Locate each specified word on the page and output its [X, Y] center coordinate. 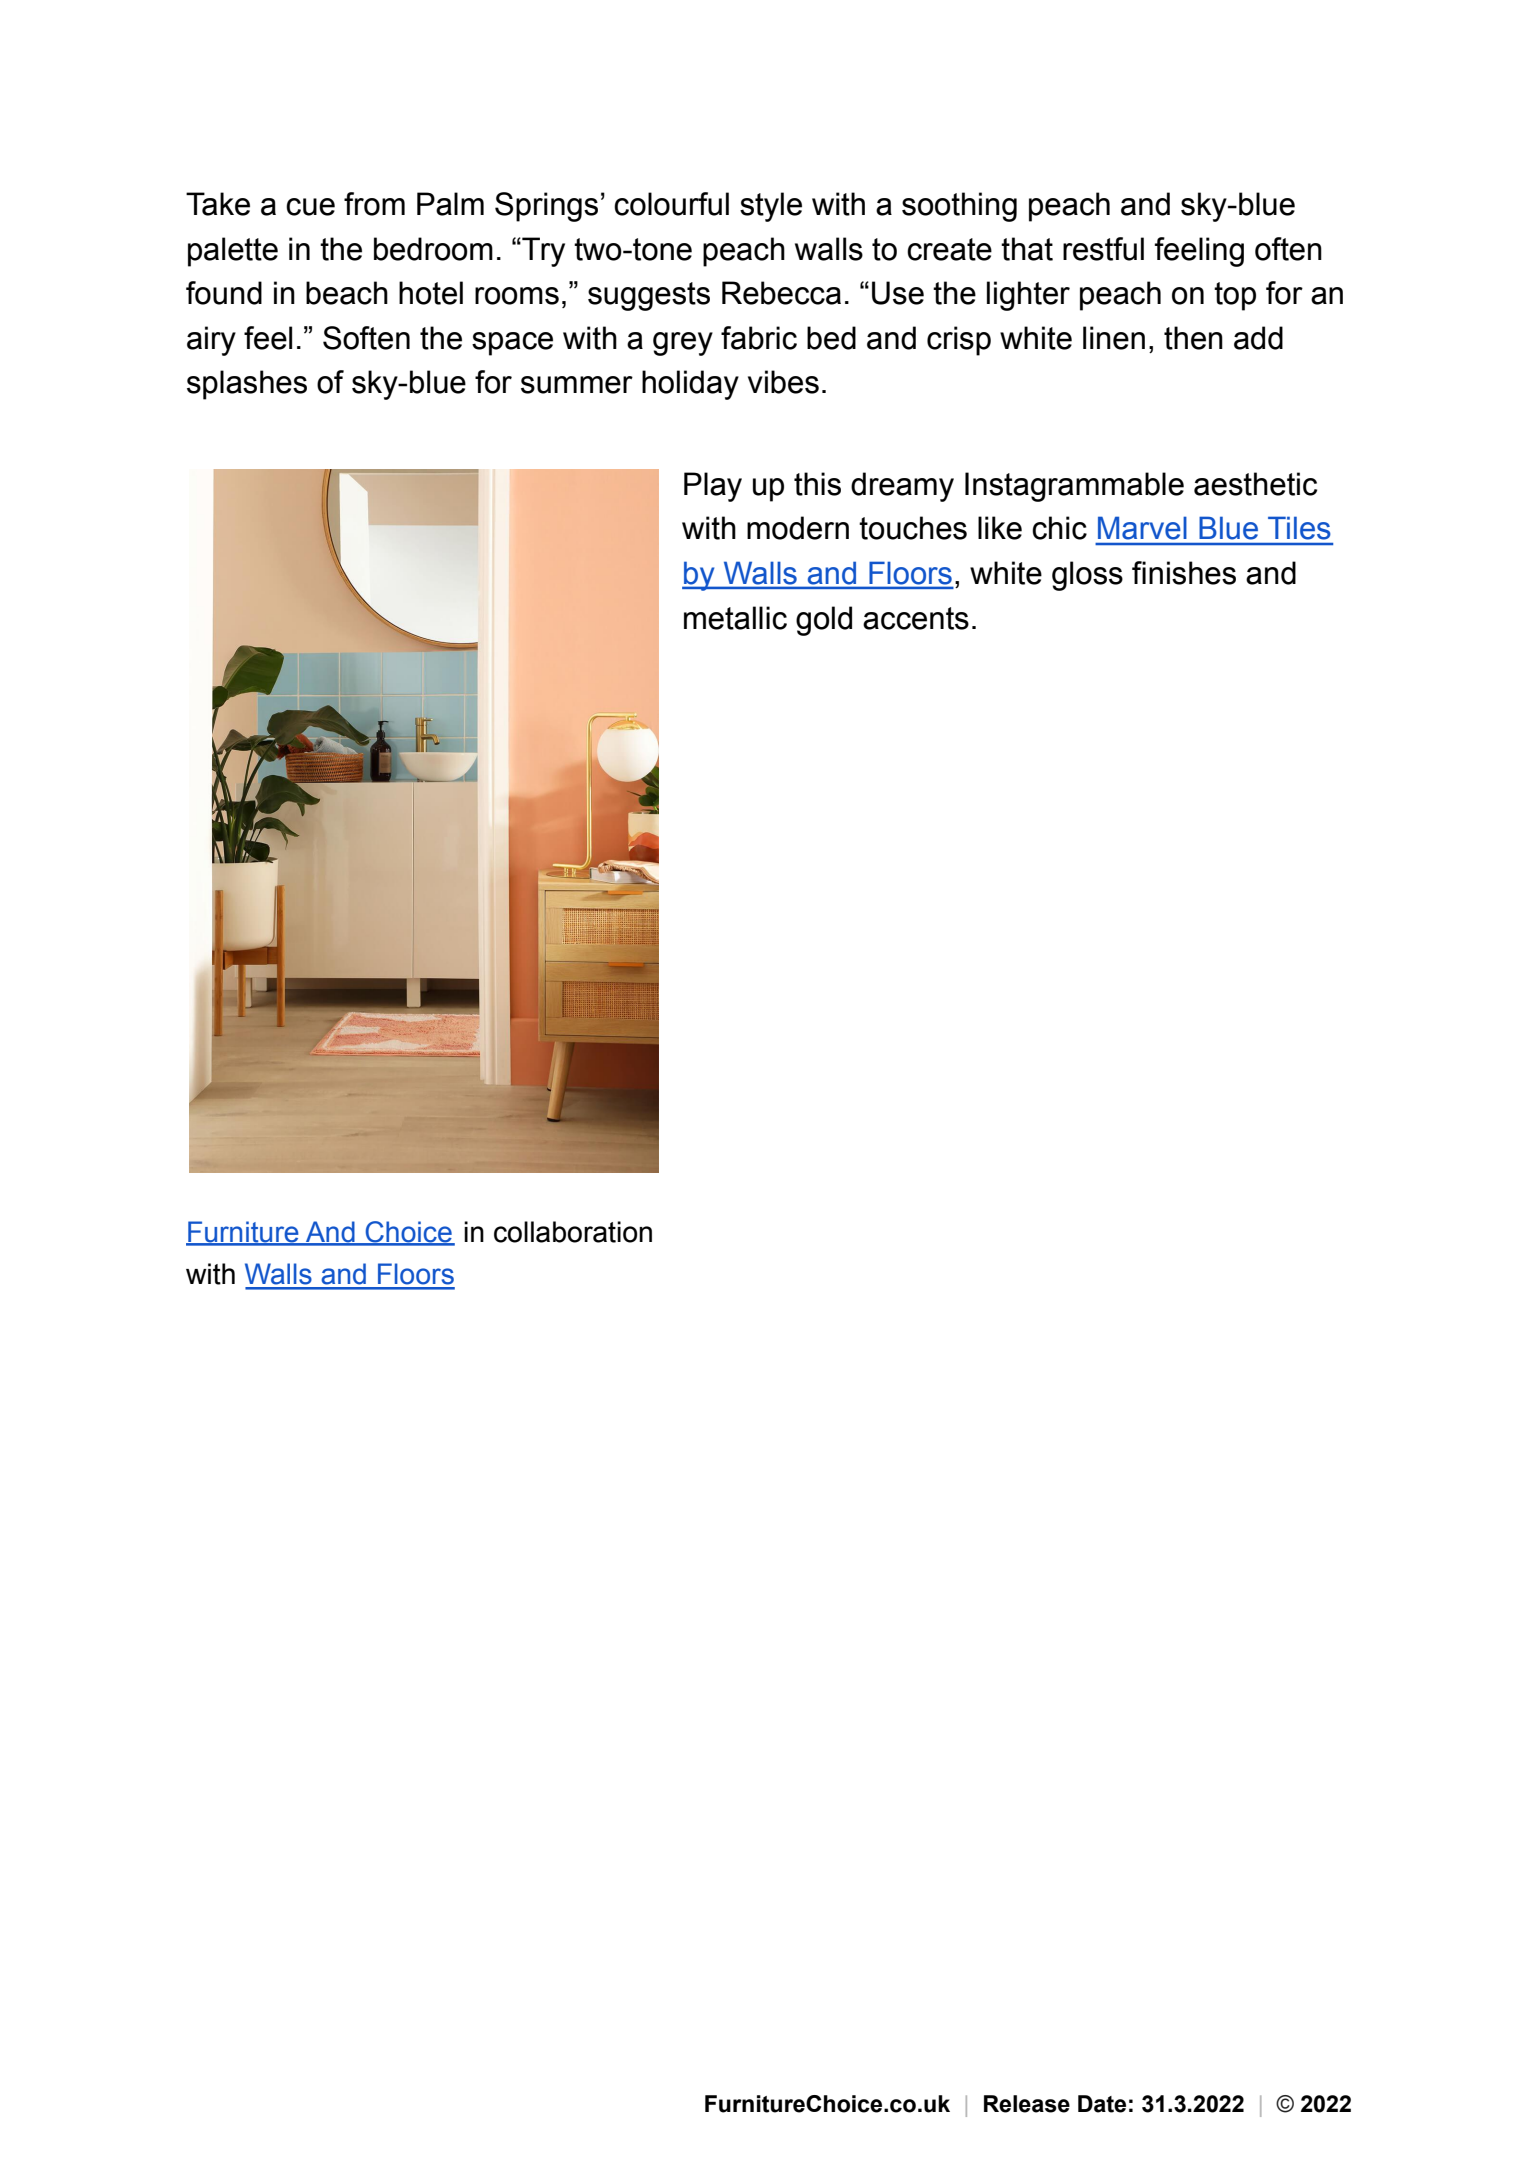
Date [1102, 2104]
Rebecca [781, 293]
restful [1103, 249]
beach [347, 293]
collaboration [573, 1232]
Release [1027, 2104]
